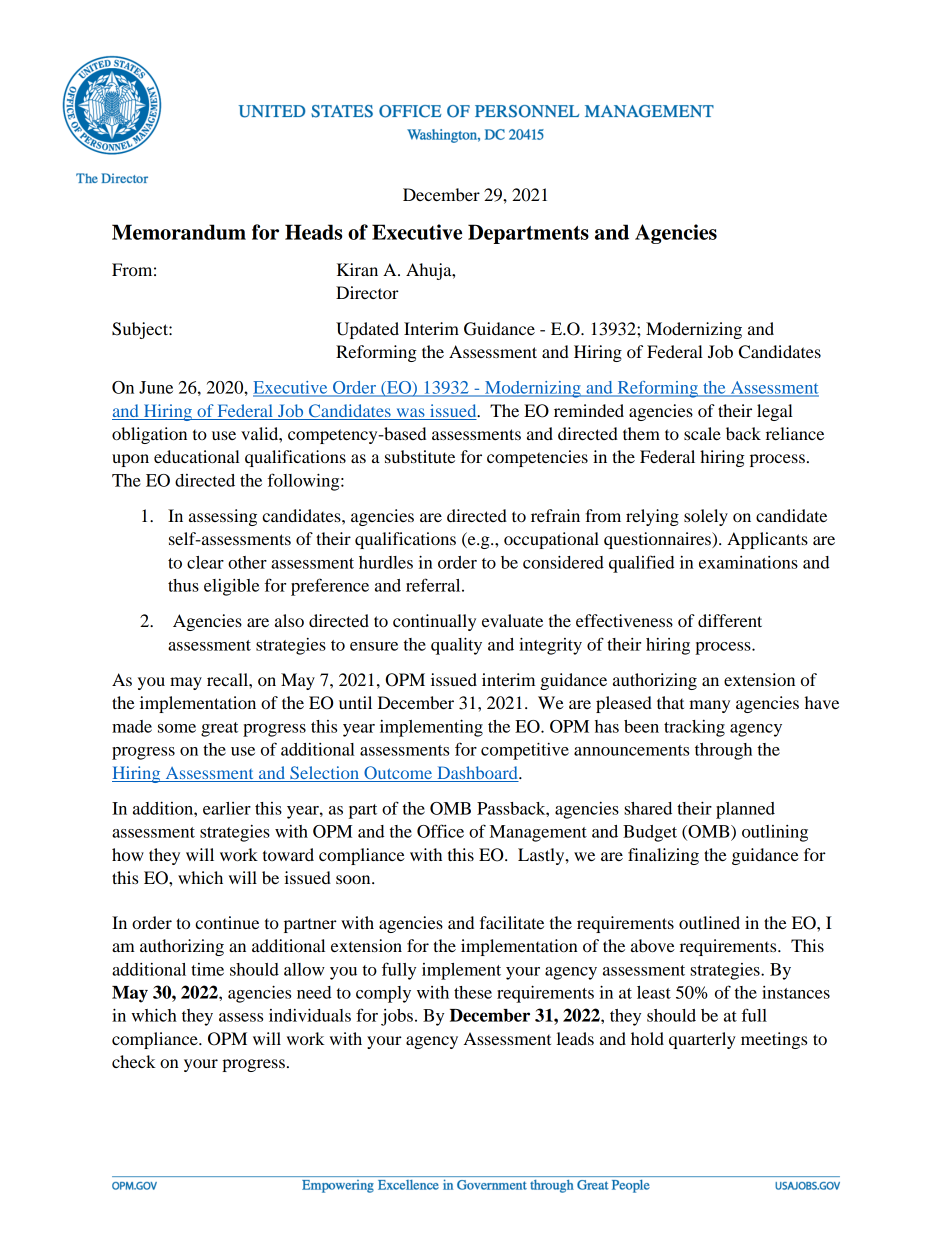  I want to click on different, so click(730, 620).
